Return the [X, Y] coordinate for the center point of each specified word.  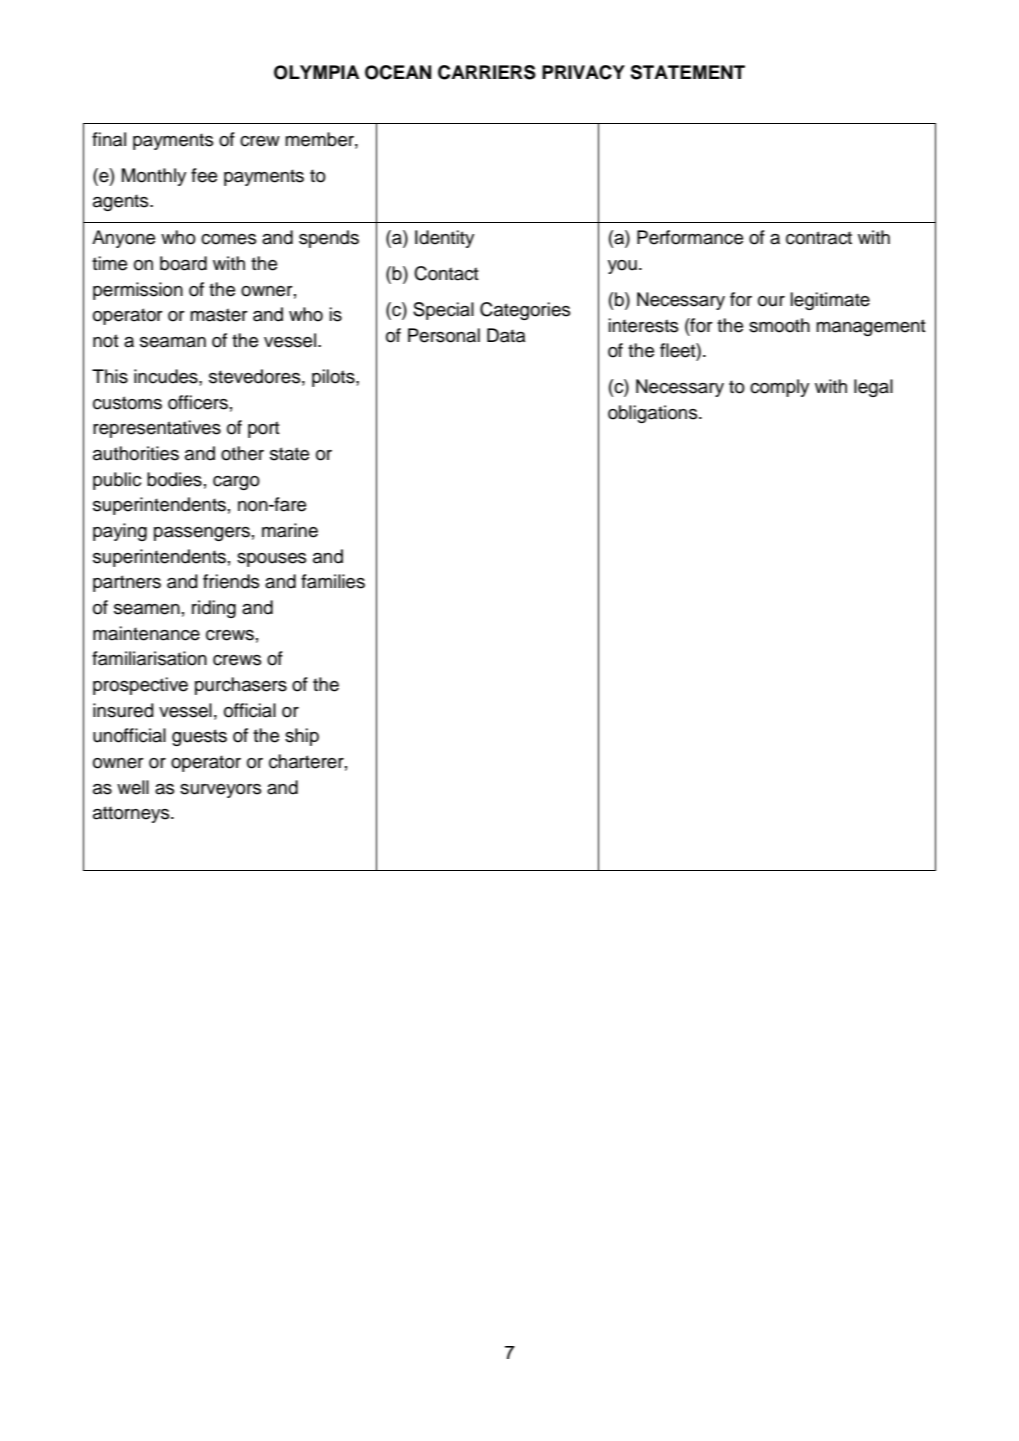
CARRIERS [487, 72]
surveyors [220, 791]
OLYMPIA [317, 72]
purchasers [241, 686]
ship [302, 737]
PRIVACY [583, 72]
